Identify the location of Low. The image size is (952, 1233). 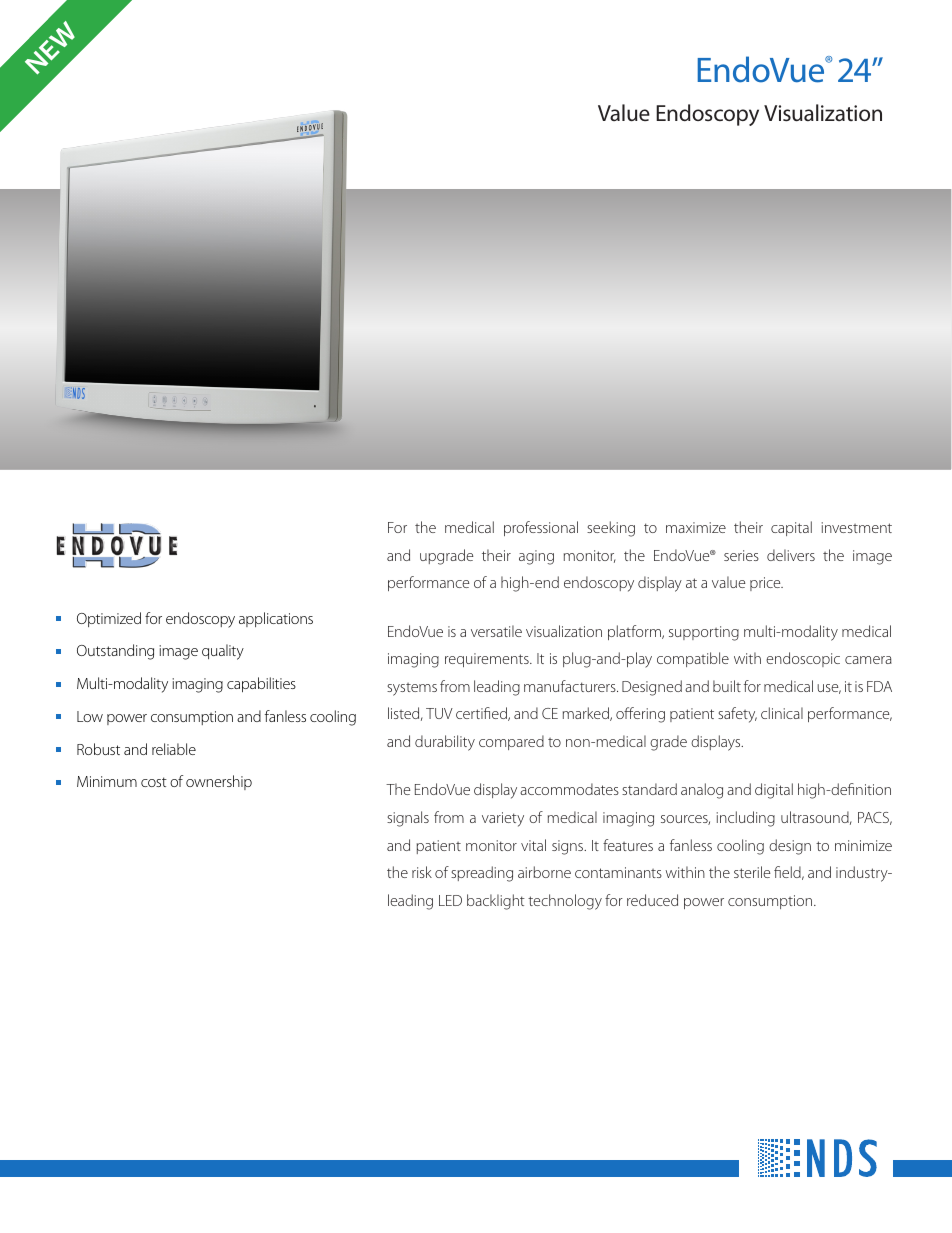
(90, 716).
